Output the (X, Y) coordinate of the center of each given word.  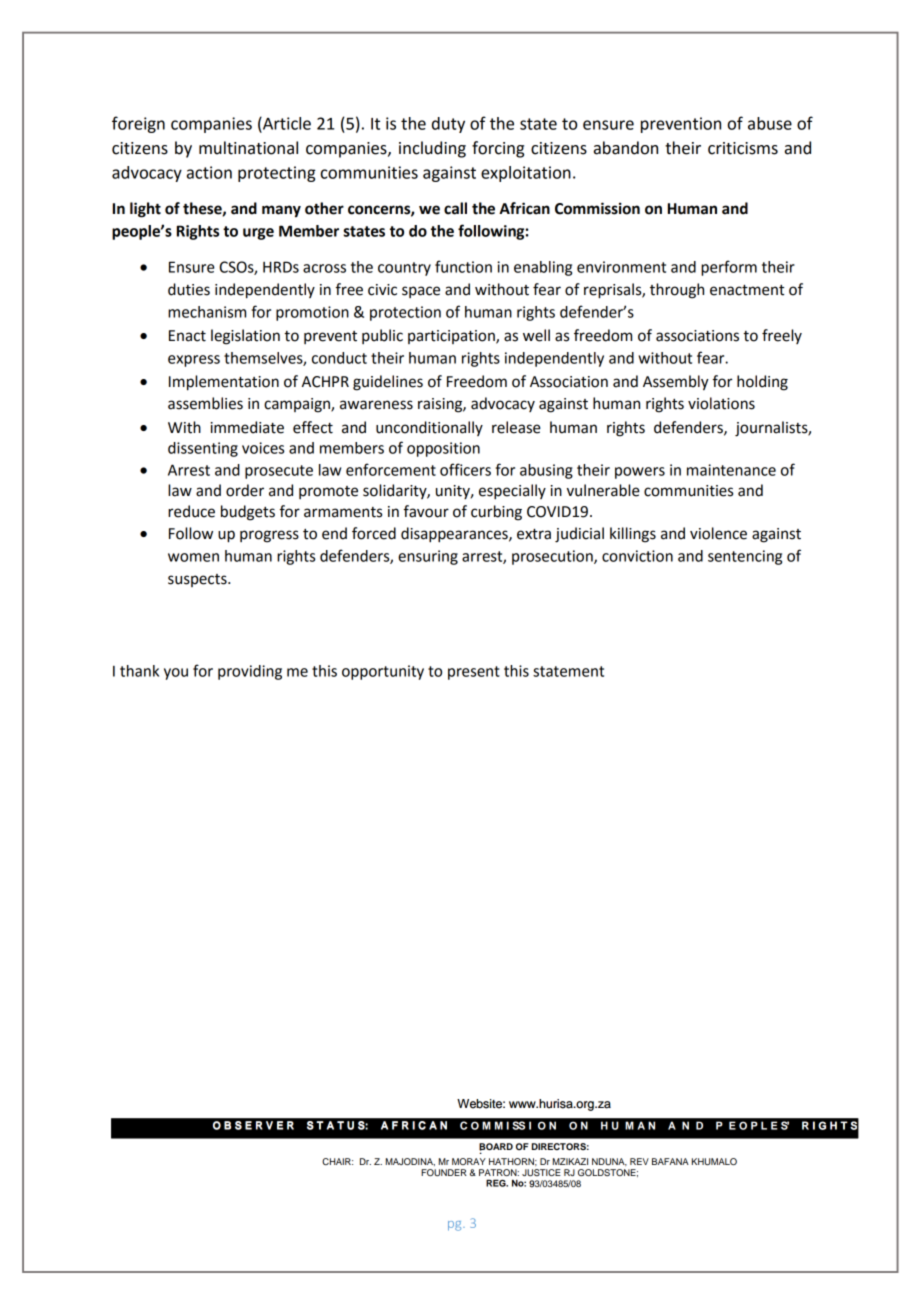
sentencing (745, 557)
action (209, 172)
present (474, 673)
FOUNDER (444, 1172)
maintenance (731, 470)
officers (465, 469)
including (432, 149)
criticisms (743, 148)
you (176, 674)
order (245, 490)
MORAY (469, 1161)
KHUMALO (714, 1161)
